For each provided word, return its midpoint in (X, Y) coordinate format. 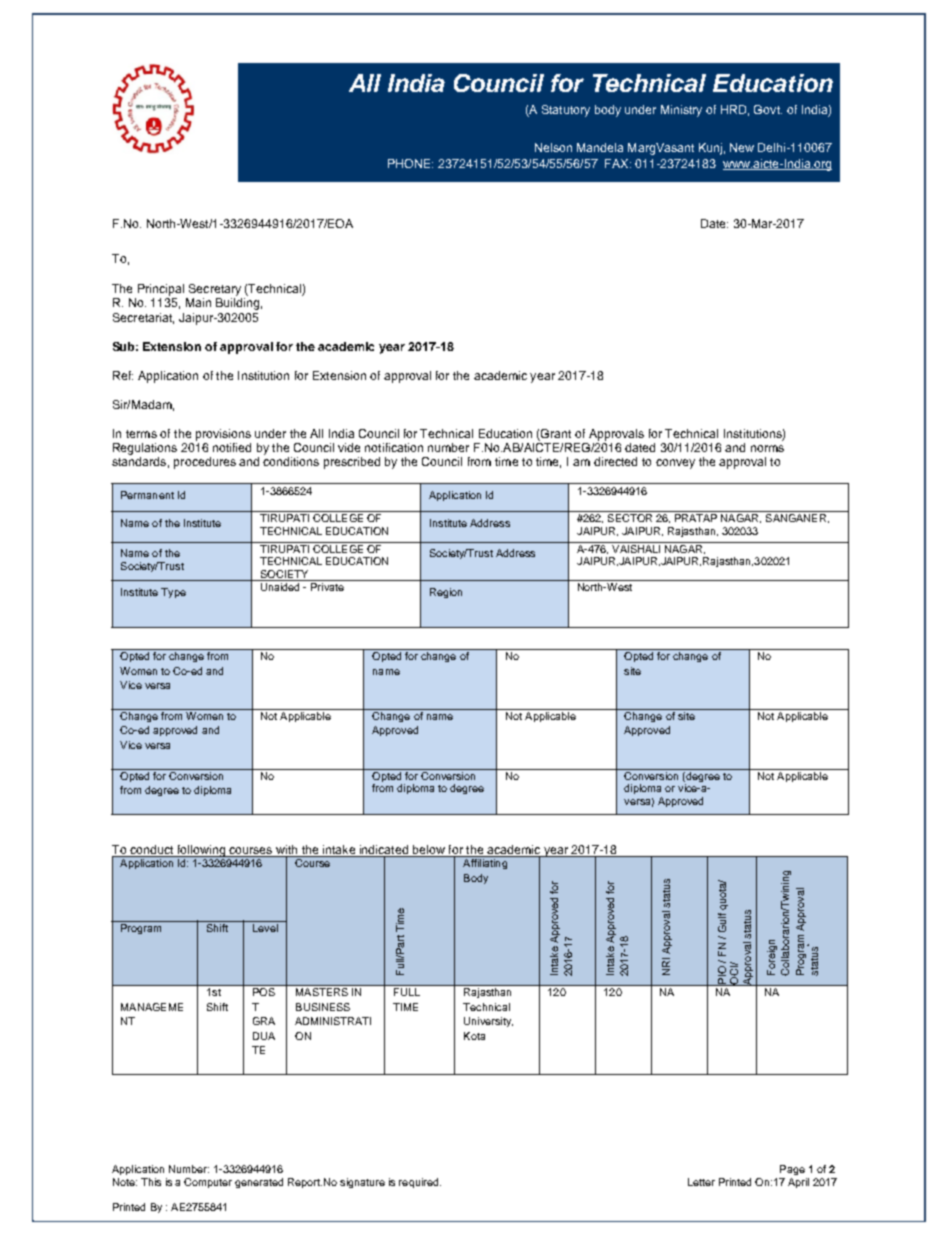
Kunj (710, 149)
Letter (701, 1182)
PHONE (410, 163)
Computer (208, 1183)
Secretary (215, 290)
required (420, 1183)
